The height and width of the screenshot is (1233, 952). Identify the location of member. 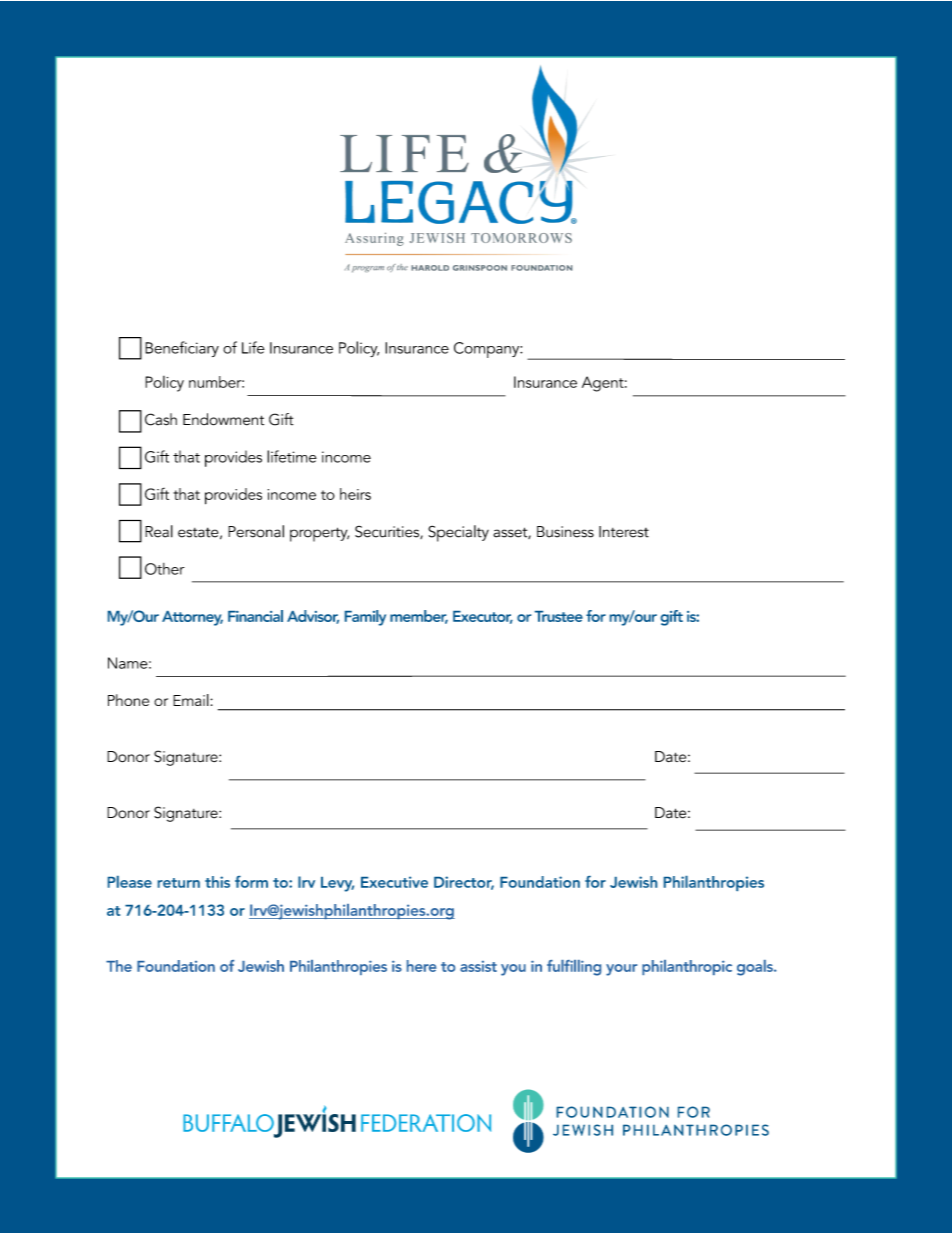
(419, 617).
